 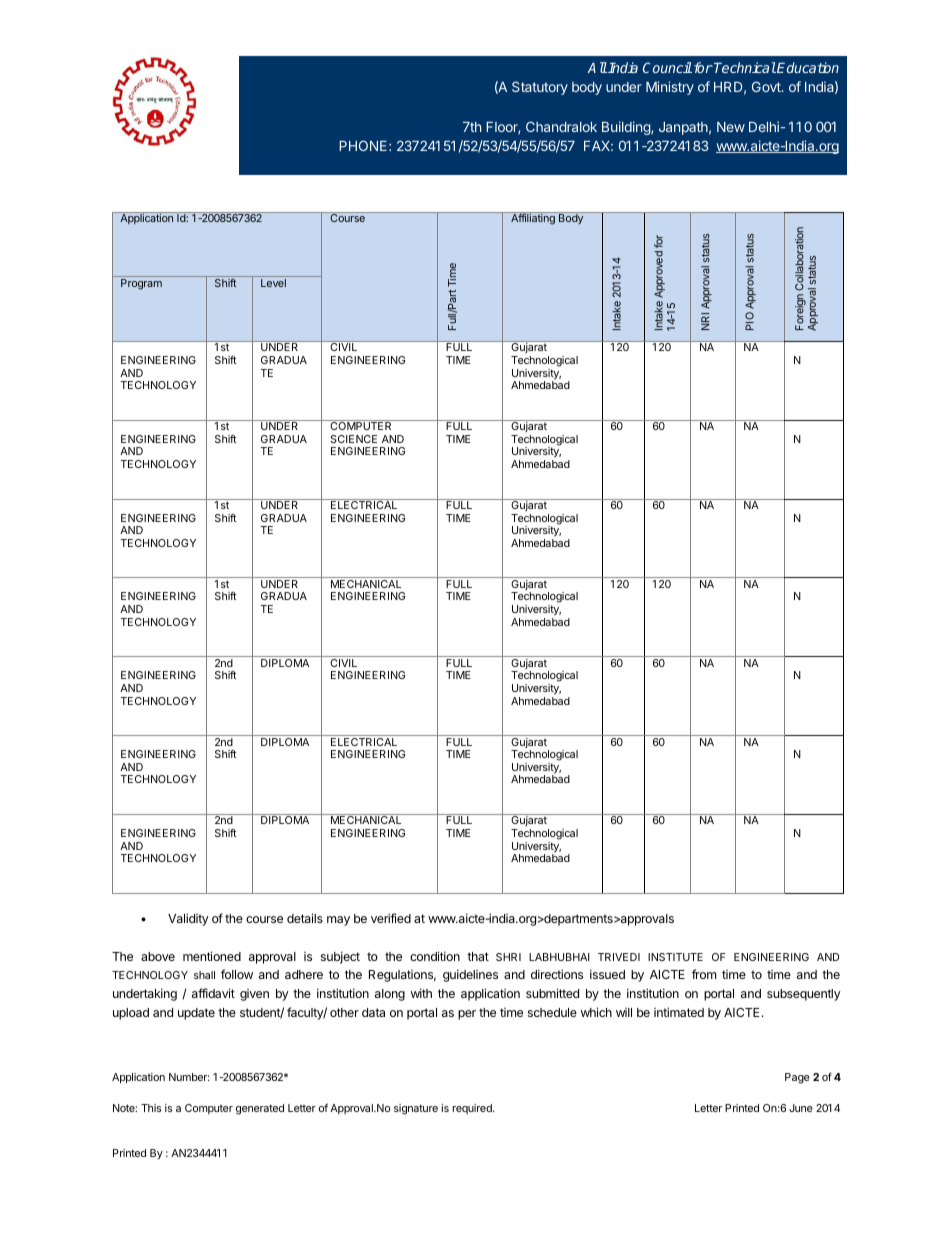 I want to click on Validity, so click(x=188, y=919).
